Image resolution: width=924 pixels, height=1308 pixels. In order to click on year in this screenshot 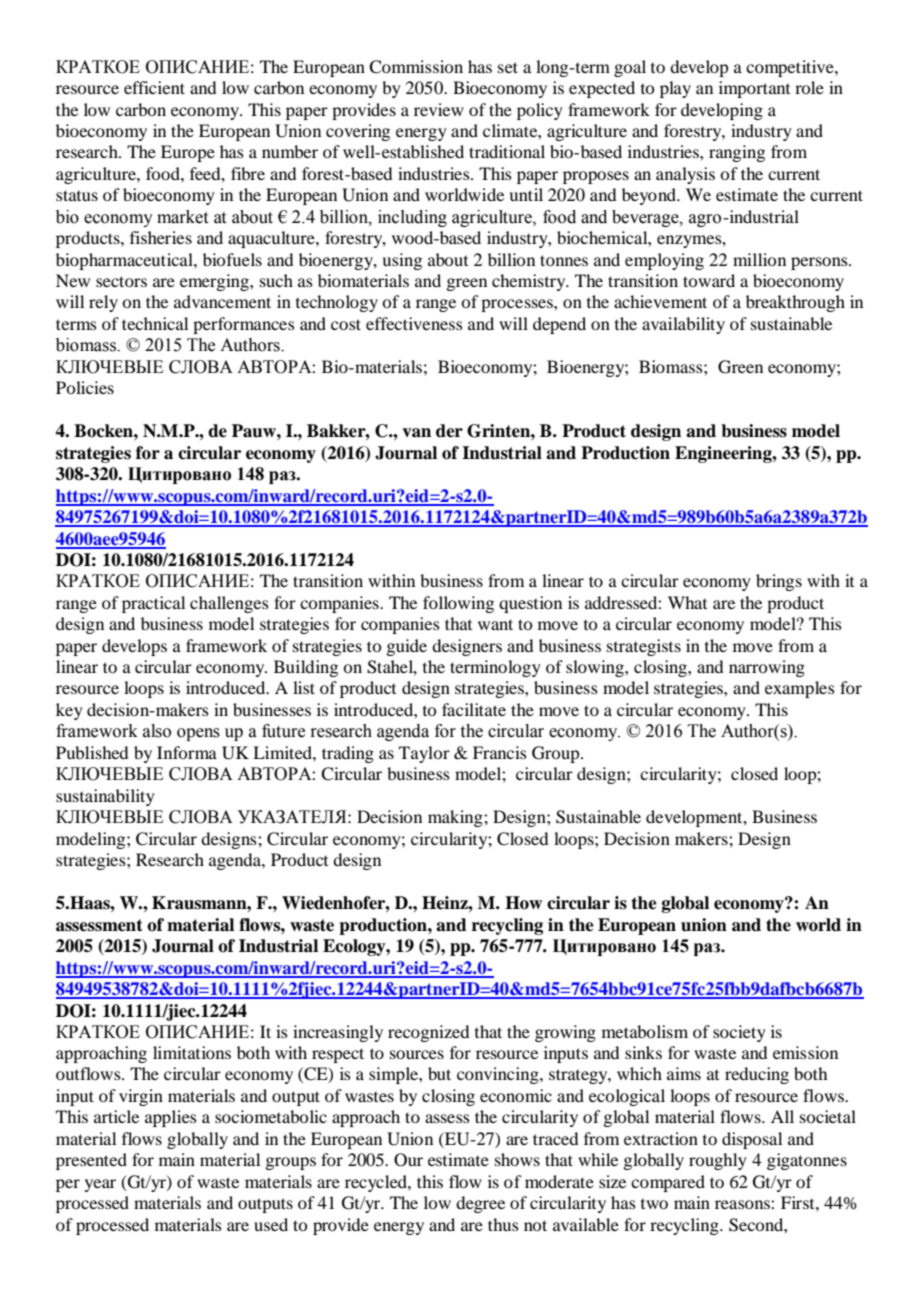, I will do `click(100, 1185)`.
